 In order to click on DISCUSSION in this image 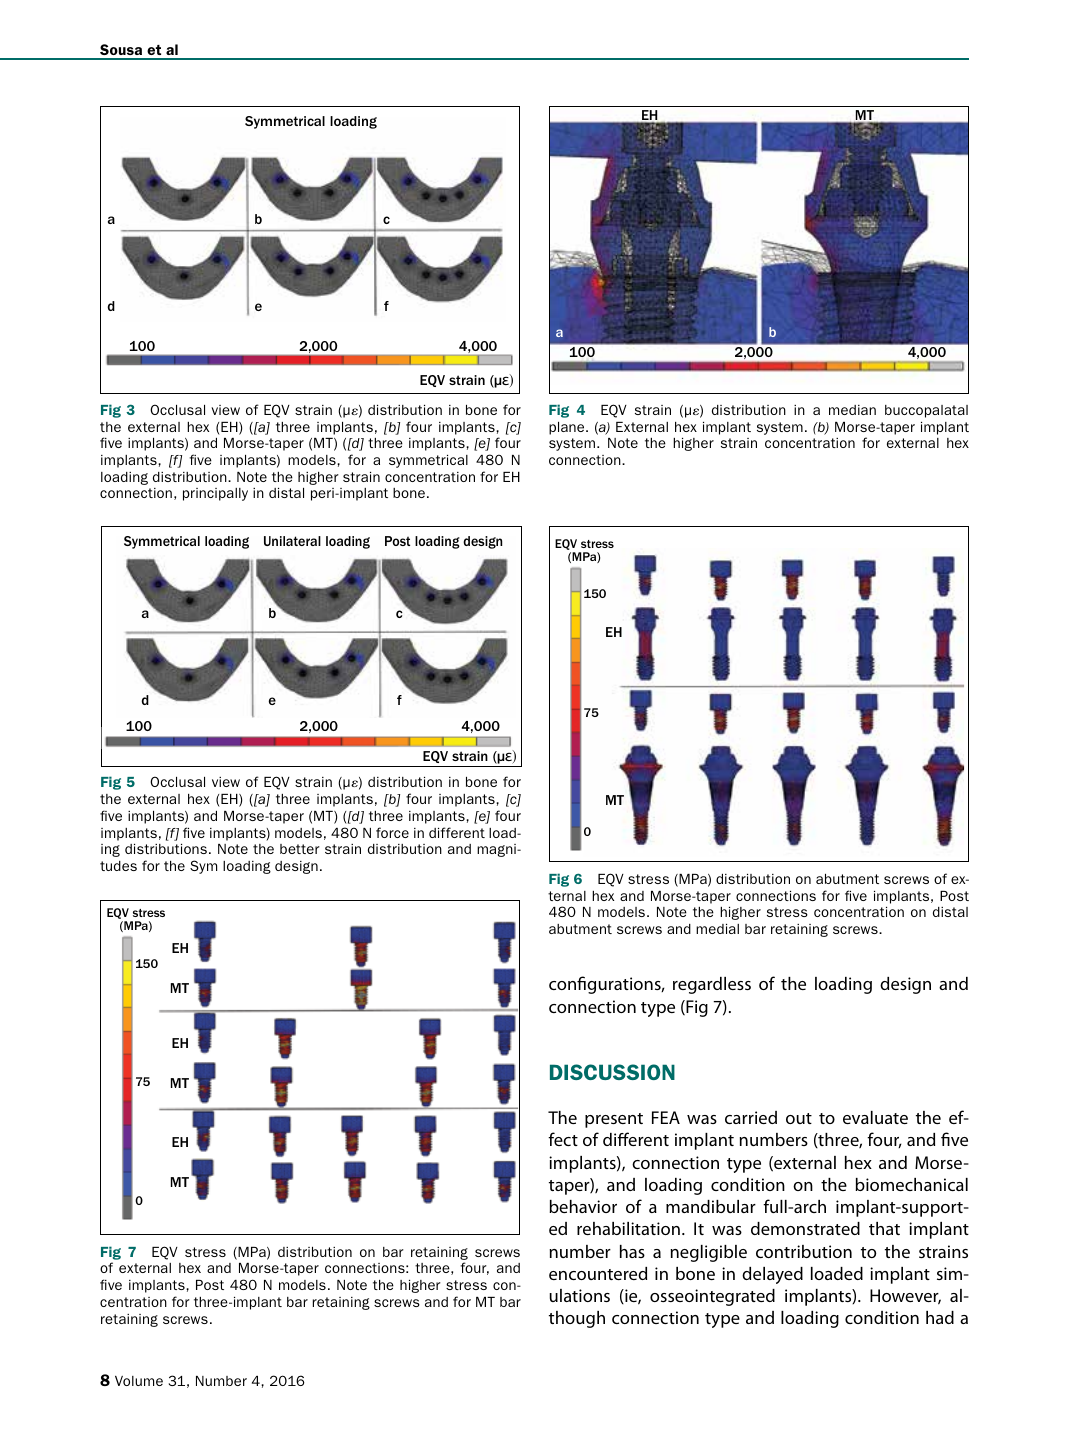, I will do `click(612, 1072)`.
